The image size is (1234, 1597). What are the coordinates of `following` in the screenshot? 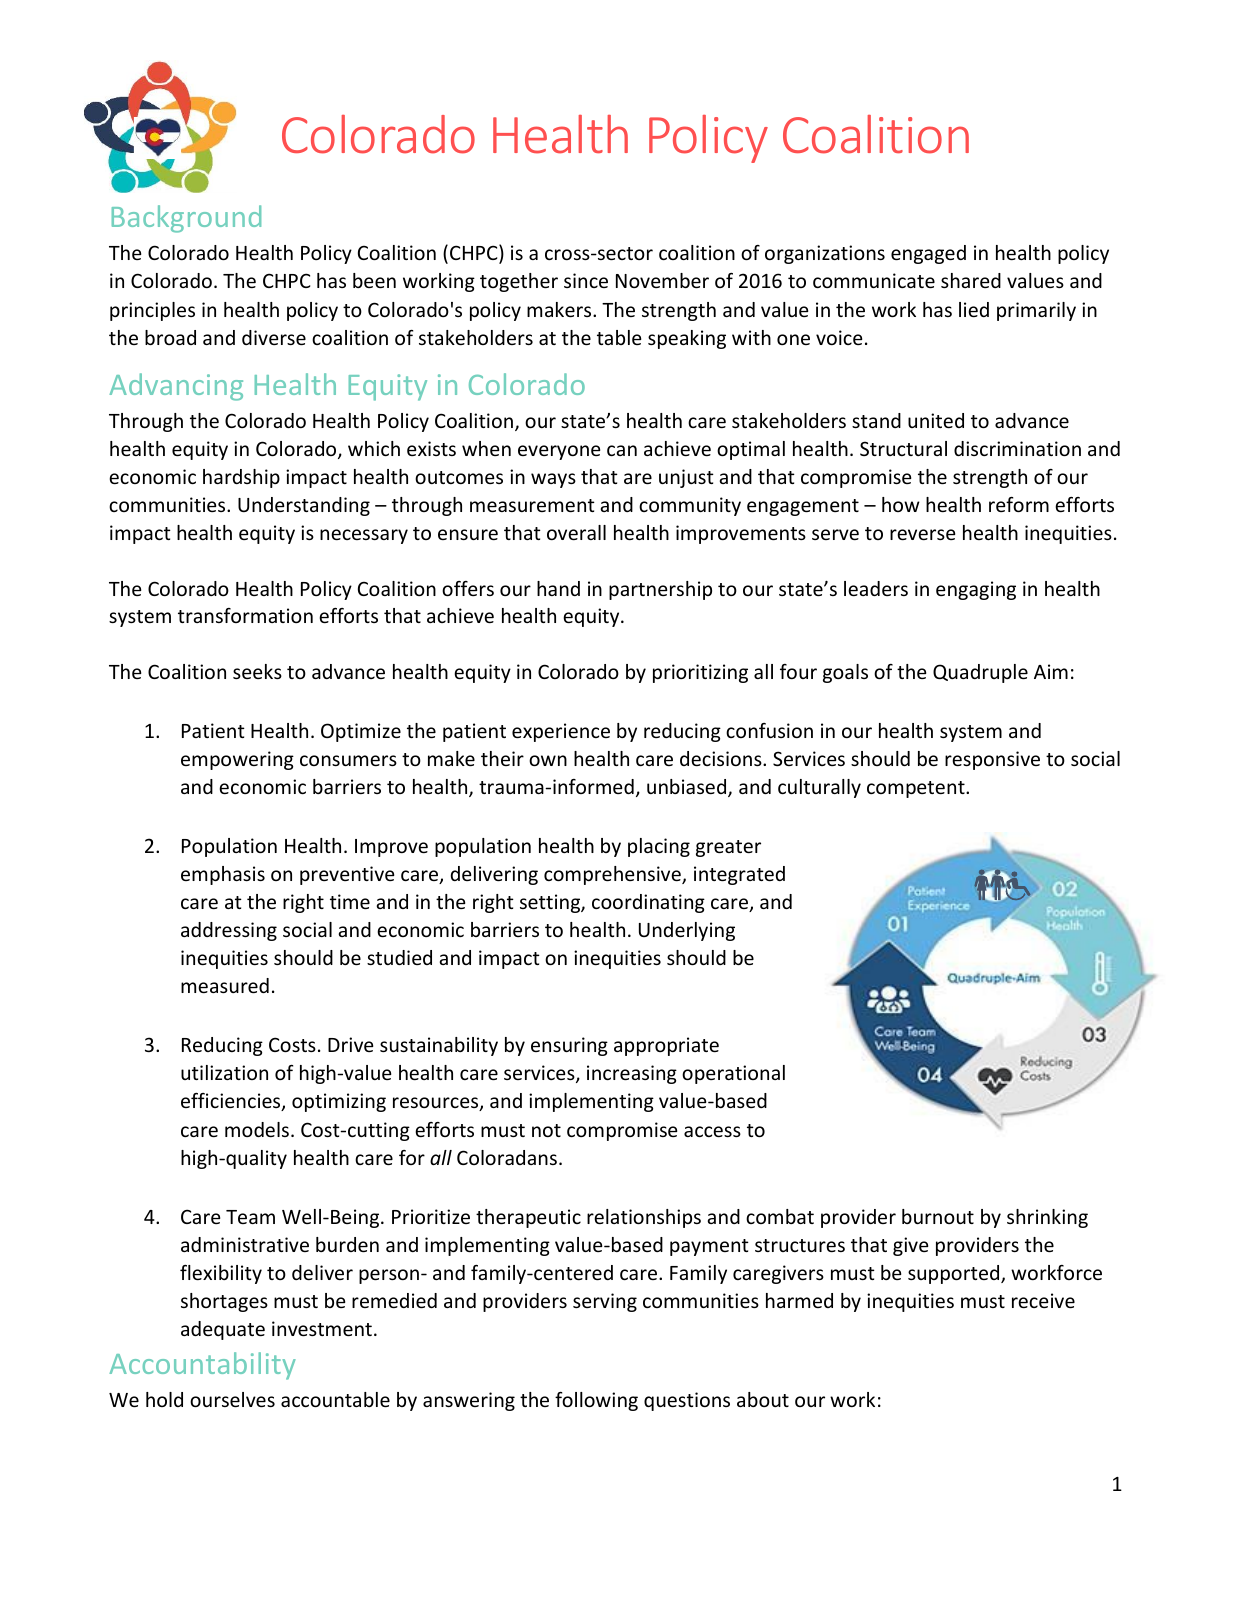 It's located at (596, 1401).
